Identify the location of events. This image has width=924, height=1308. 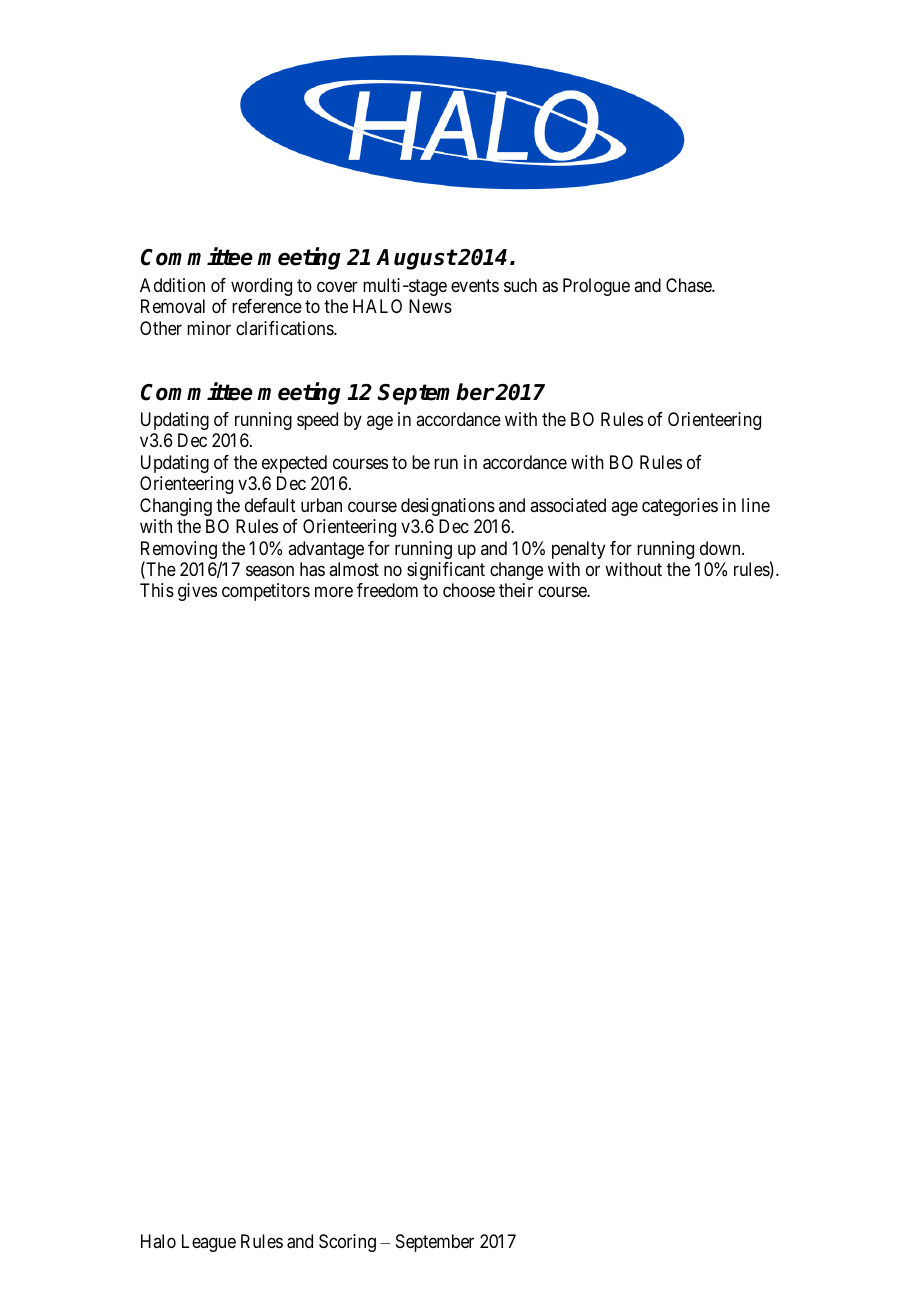
(475, 285).
